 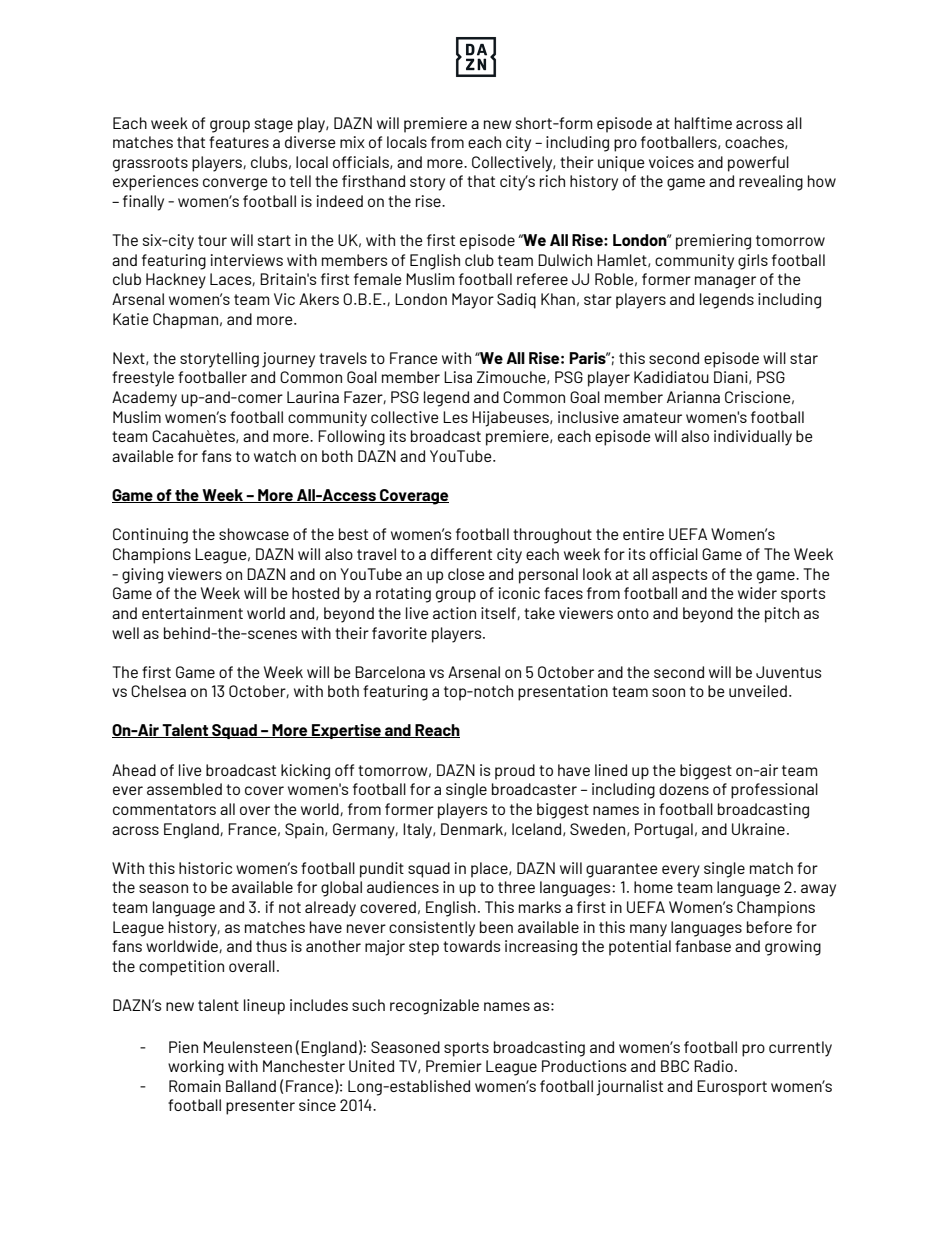 I want to click on action, so click(x=454, y=613).
